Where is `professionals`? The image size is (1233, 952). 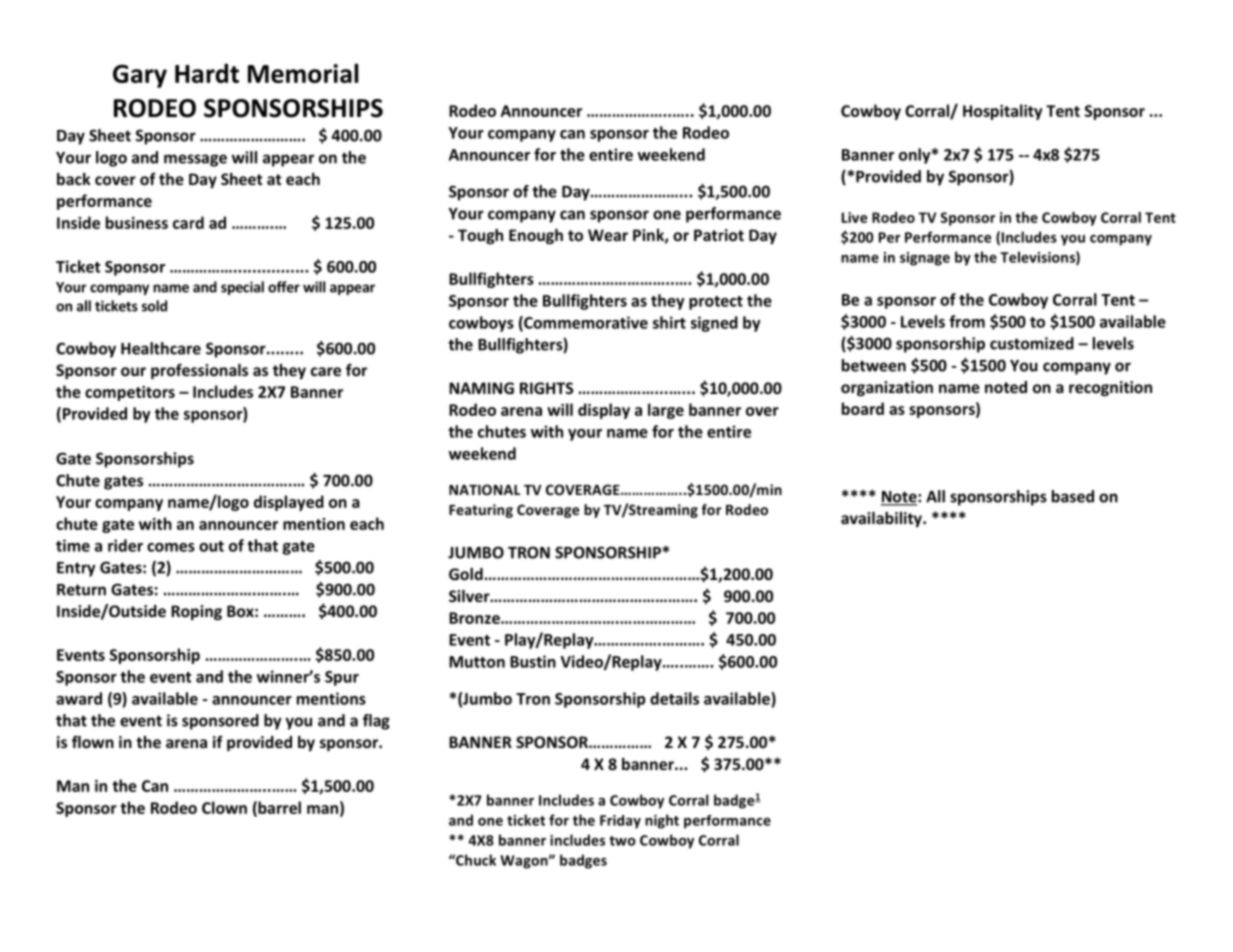
professionals is located at coordinates (199, 371).
